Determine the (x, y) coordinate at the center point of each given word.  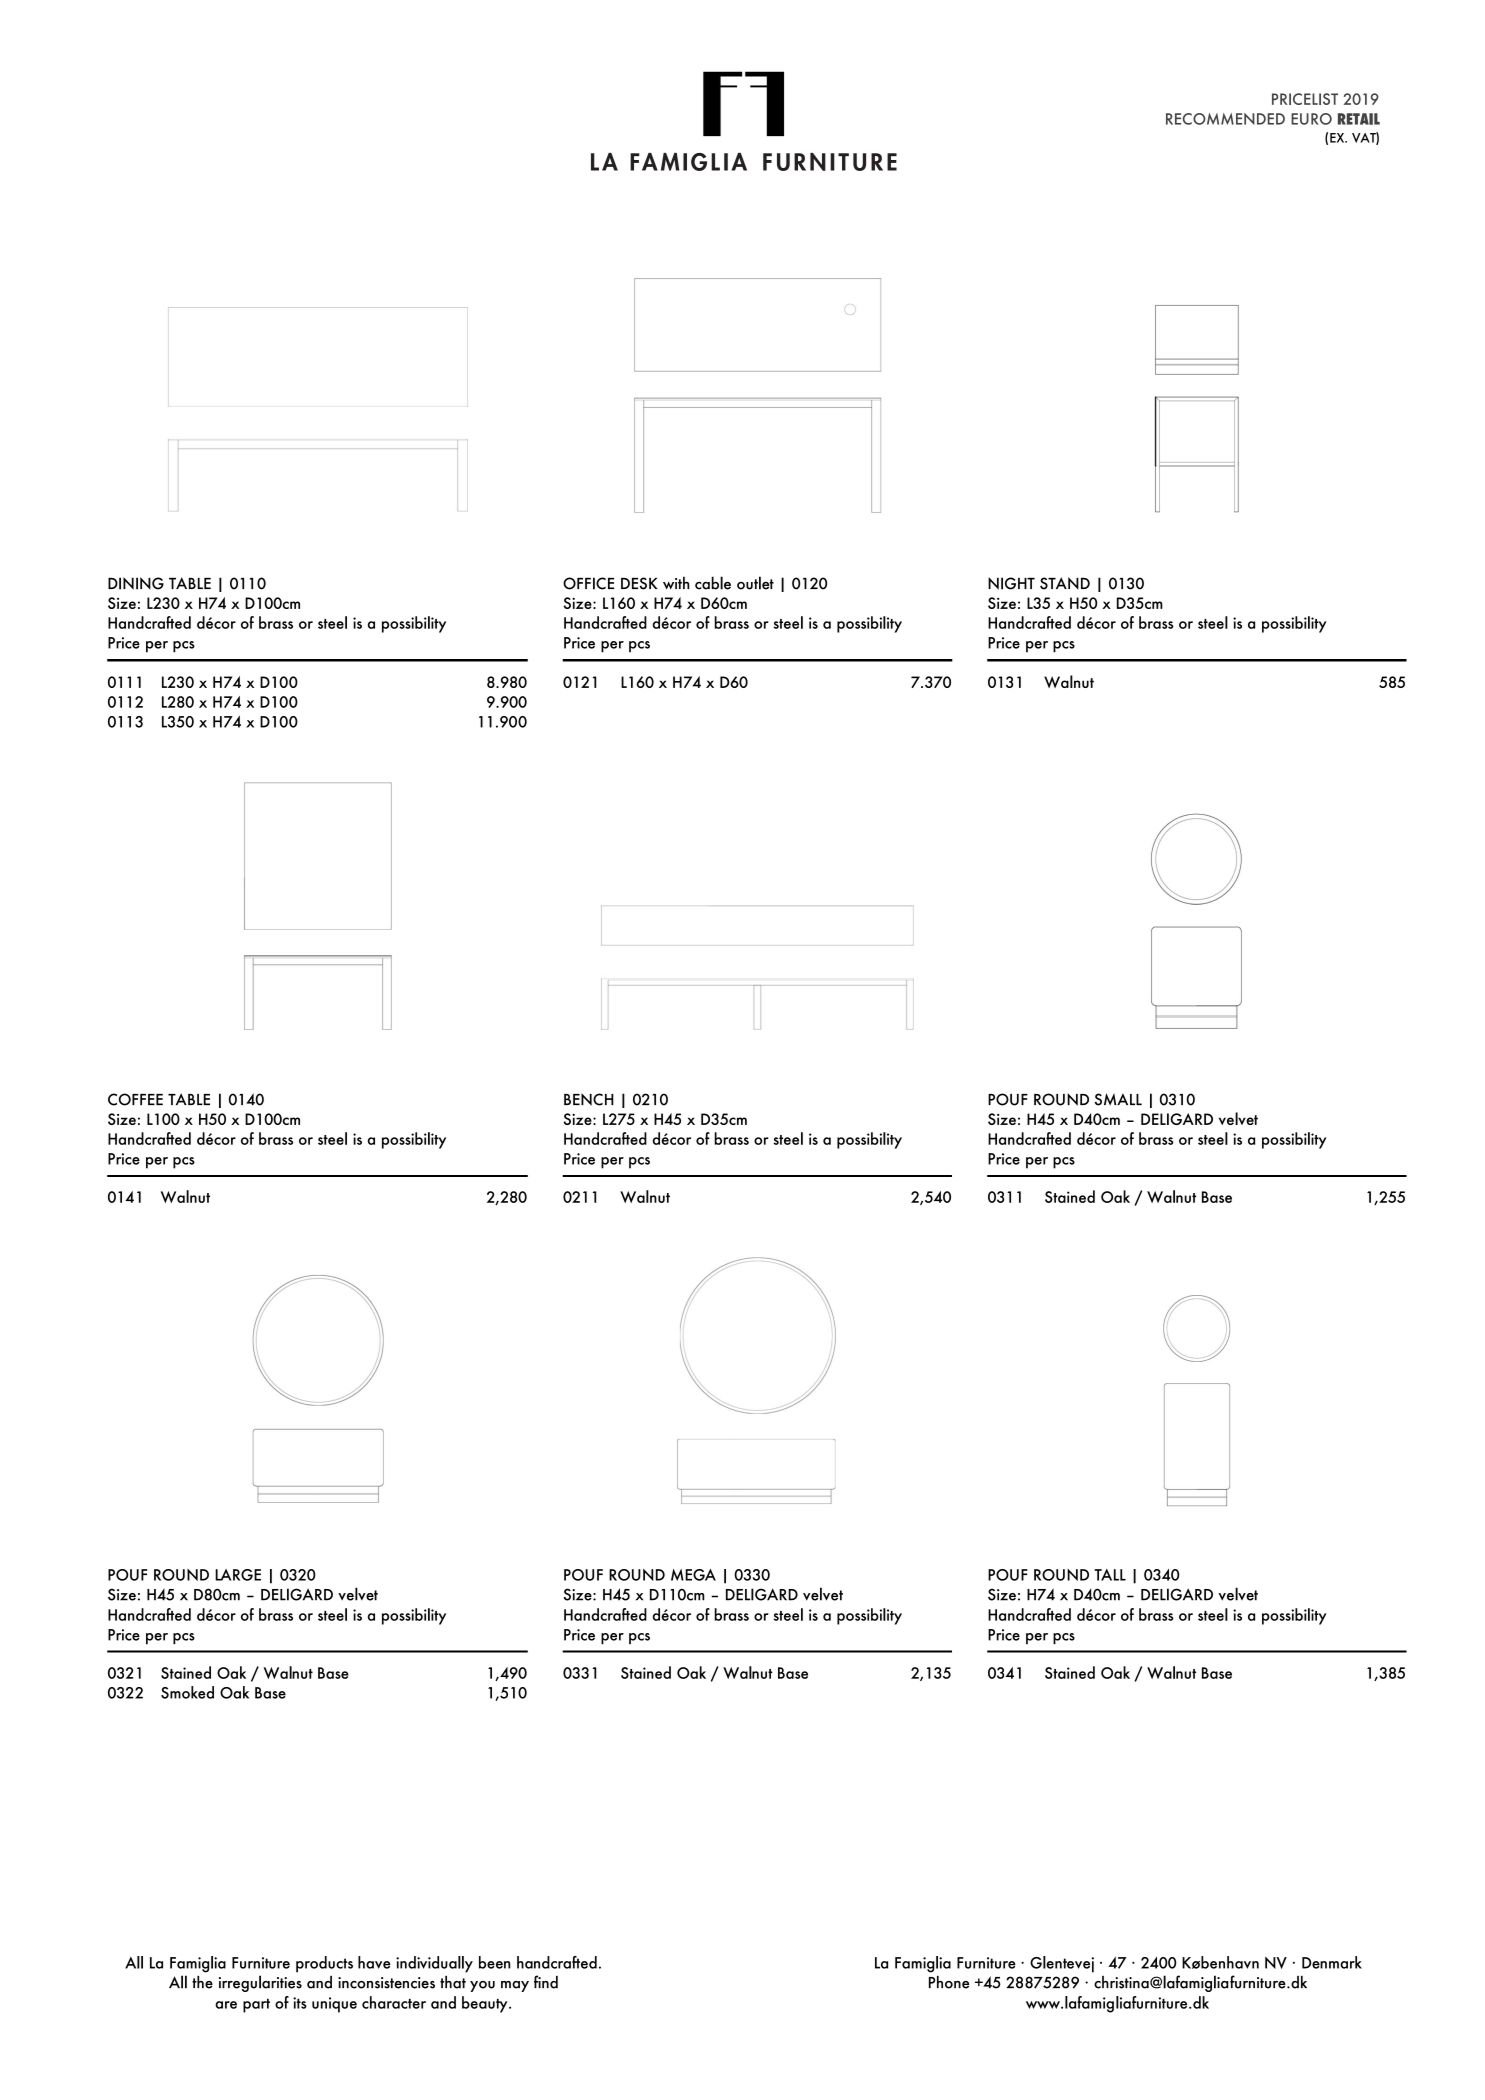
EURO (1311, 119)
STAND (1065, 583)
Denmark (1332, 1962)
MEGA (693, 1575)
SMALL (1118, 1099)
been (494, 1962)
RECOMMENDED (1225, 119)
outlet (755, 583)
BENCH (589, 1099)
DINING (136, 583)
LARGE (238, 1575)
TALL (1110, 1575)
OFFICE (588, 583)
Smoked (187, 1692)
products (324, 1964)
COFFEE (135, 1099)
